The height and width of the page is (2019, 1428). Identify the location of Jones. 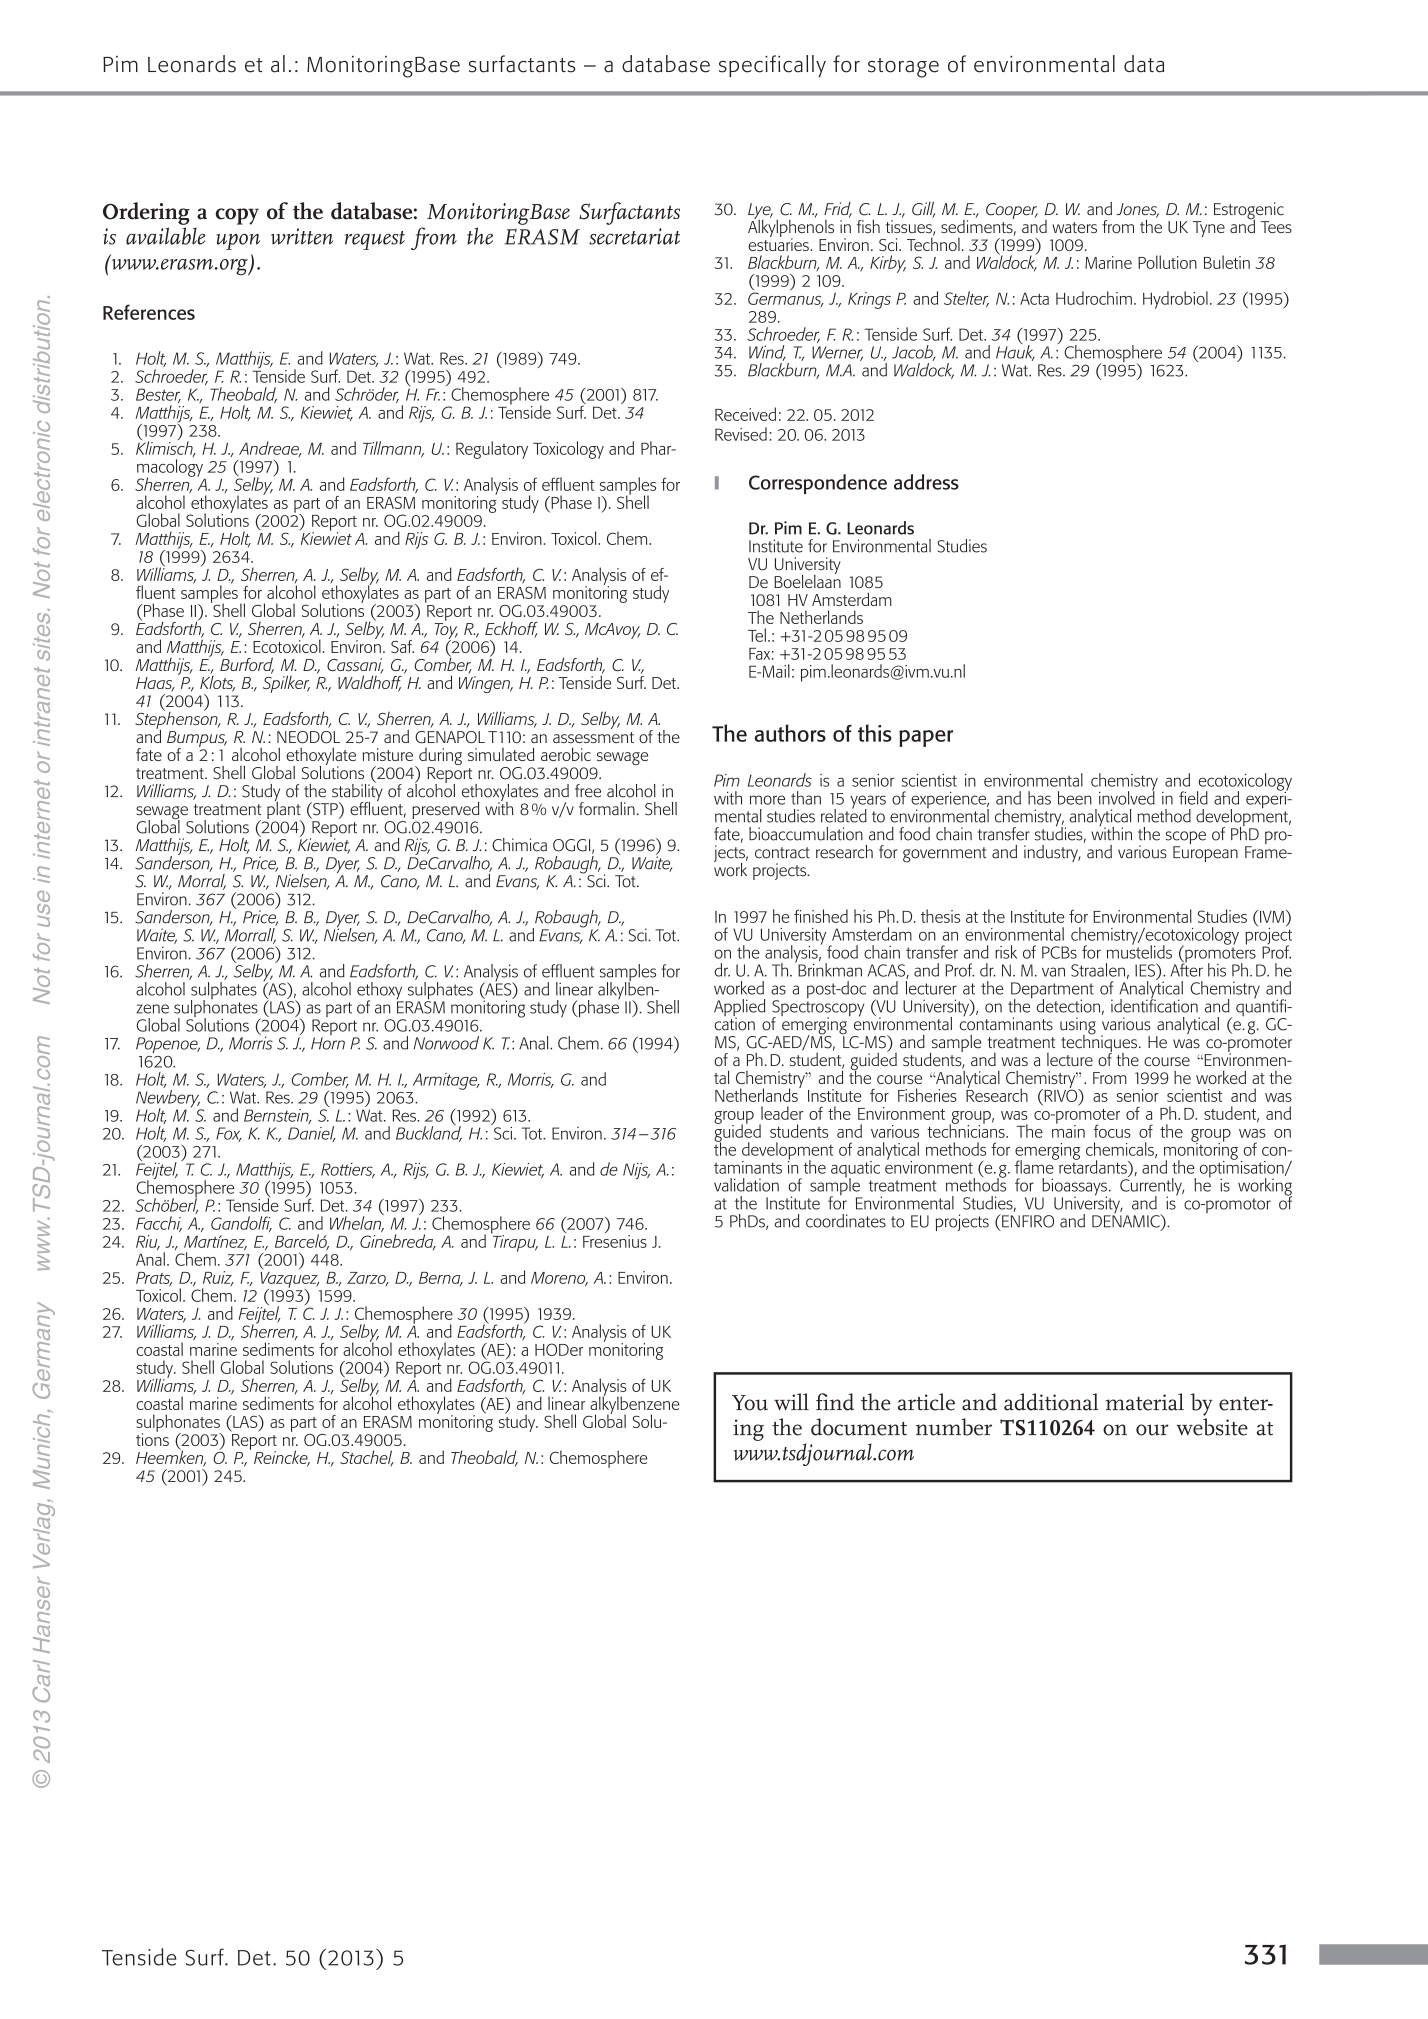
(1138, 210).
